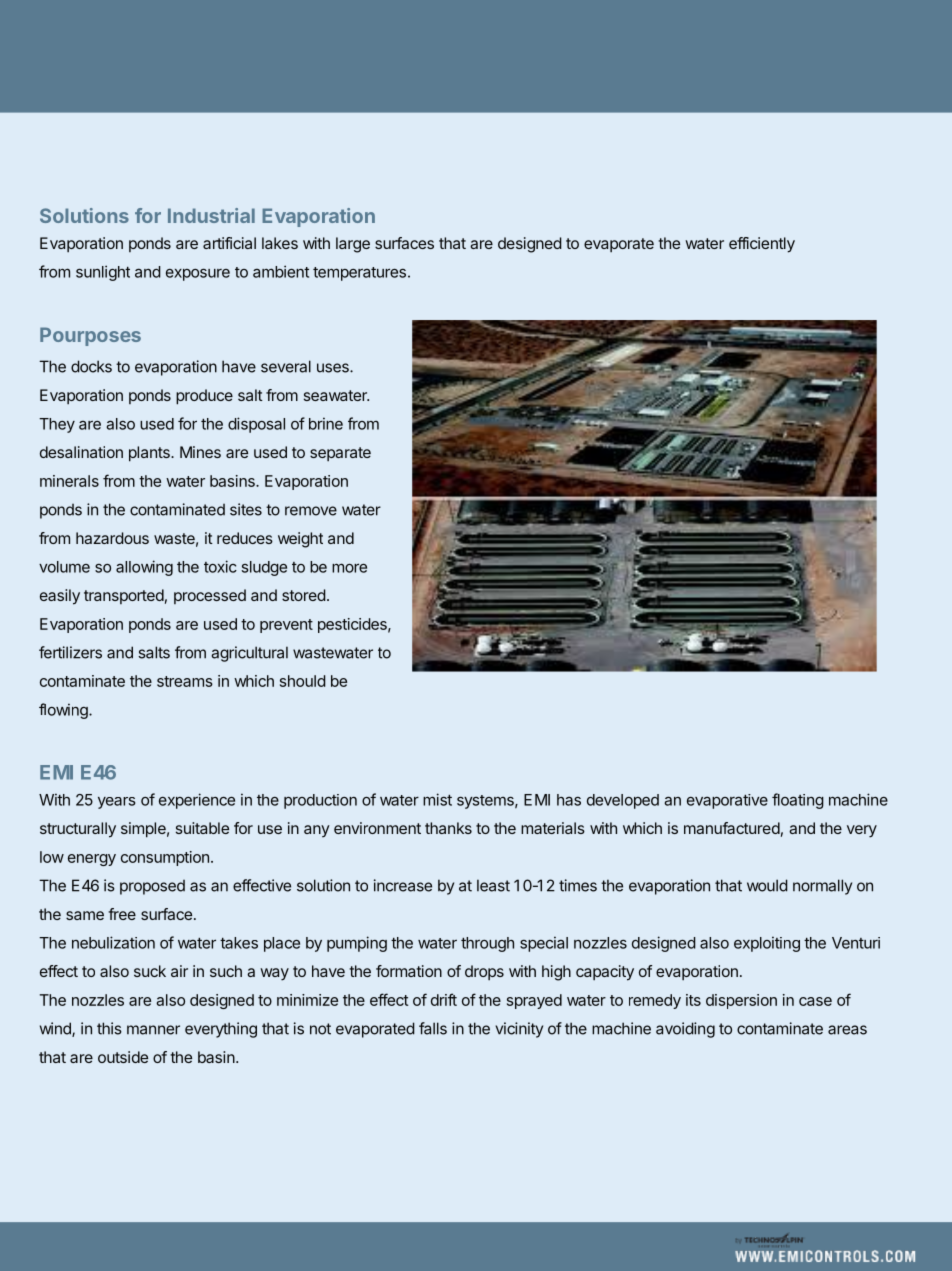  I want to click on Industrial, so click(211, 215).
